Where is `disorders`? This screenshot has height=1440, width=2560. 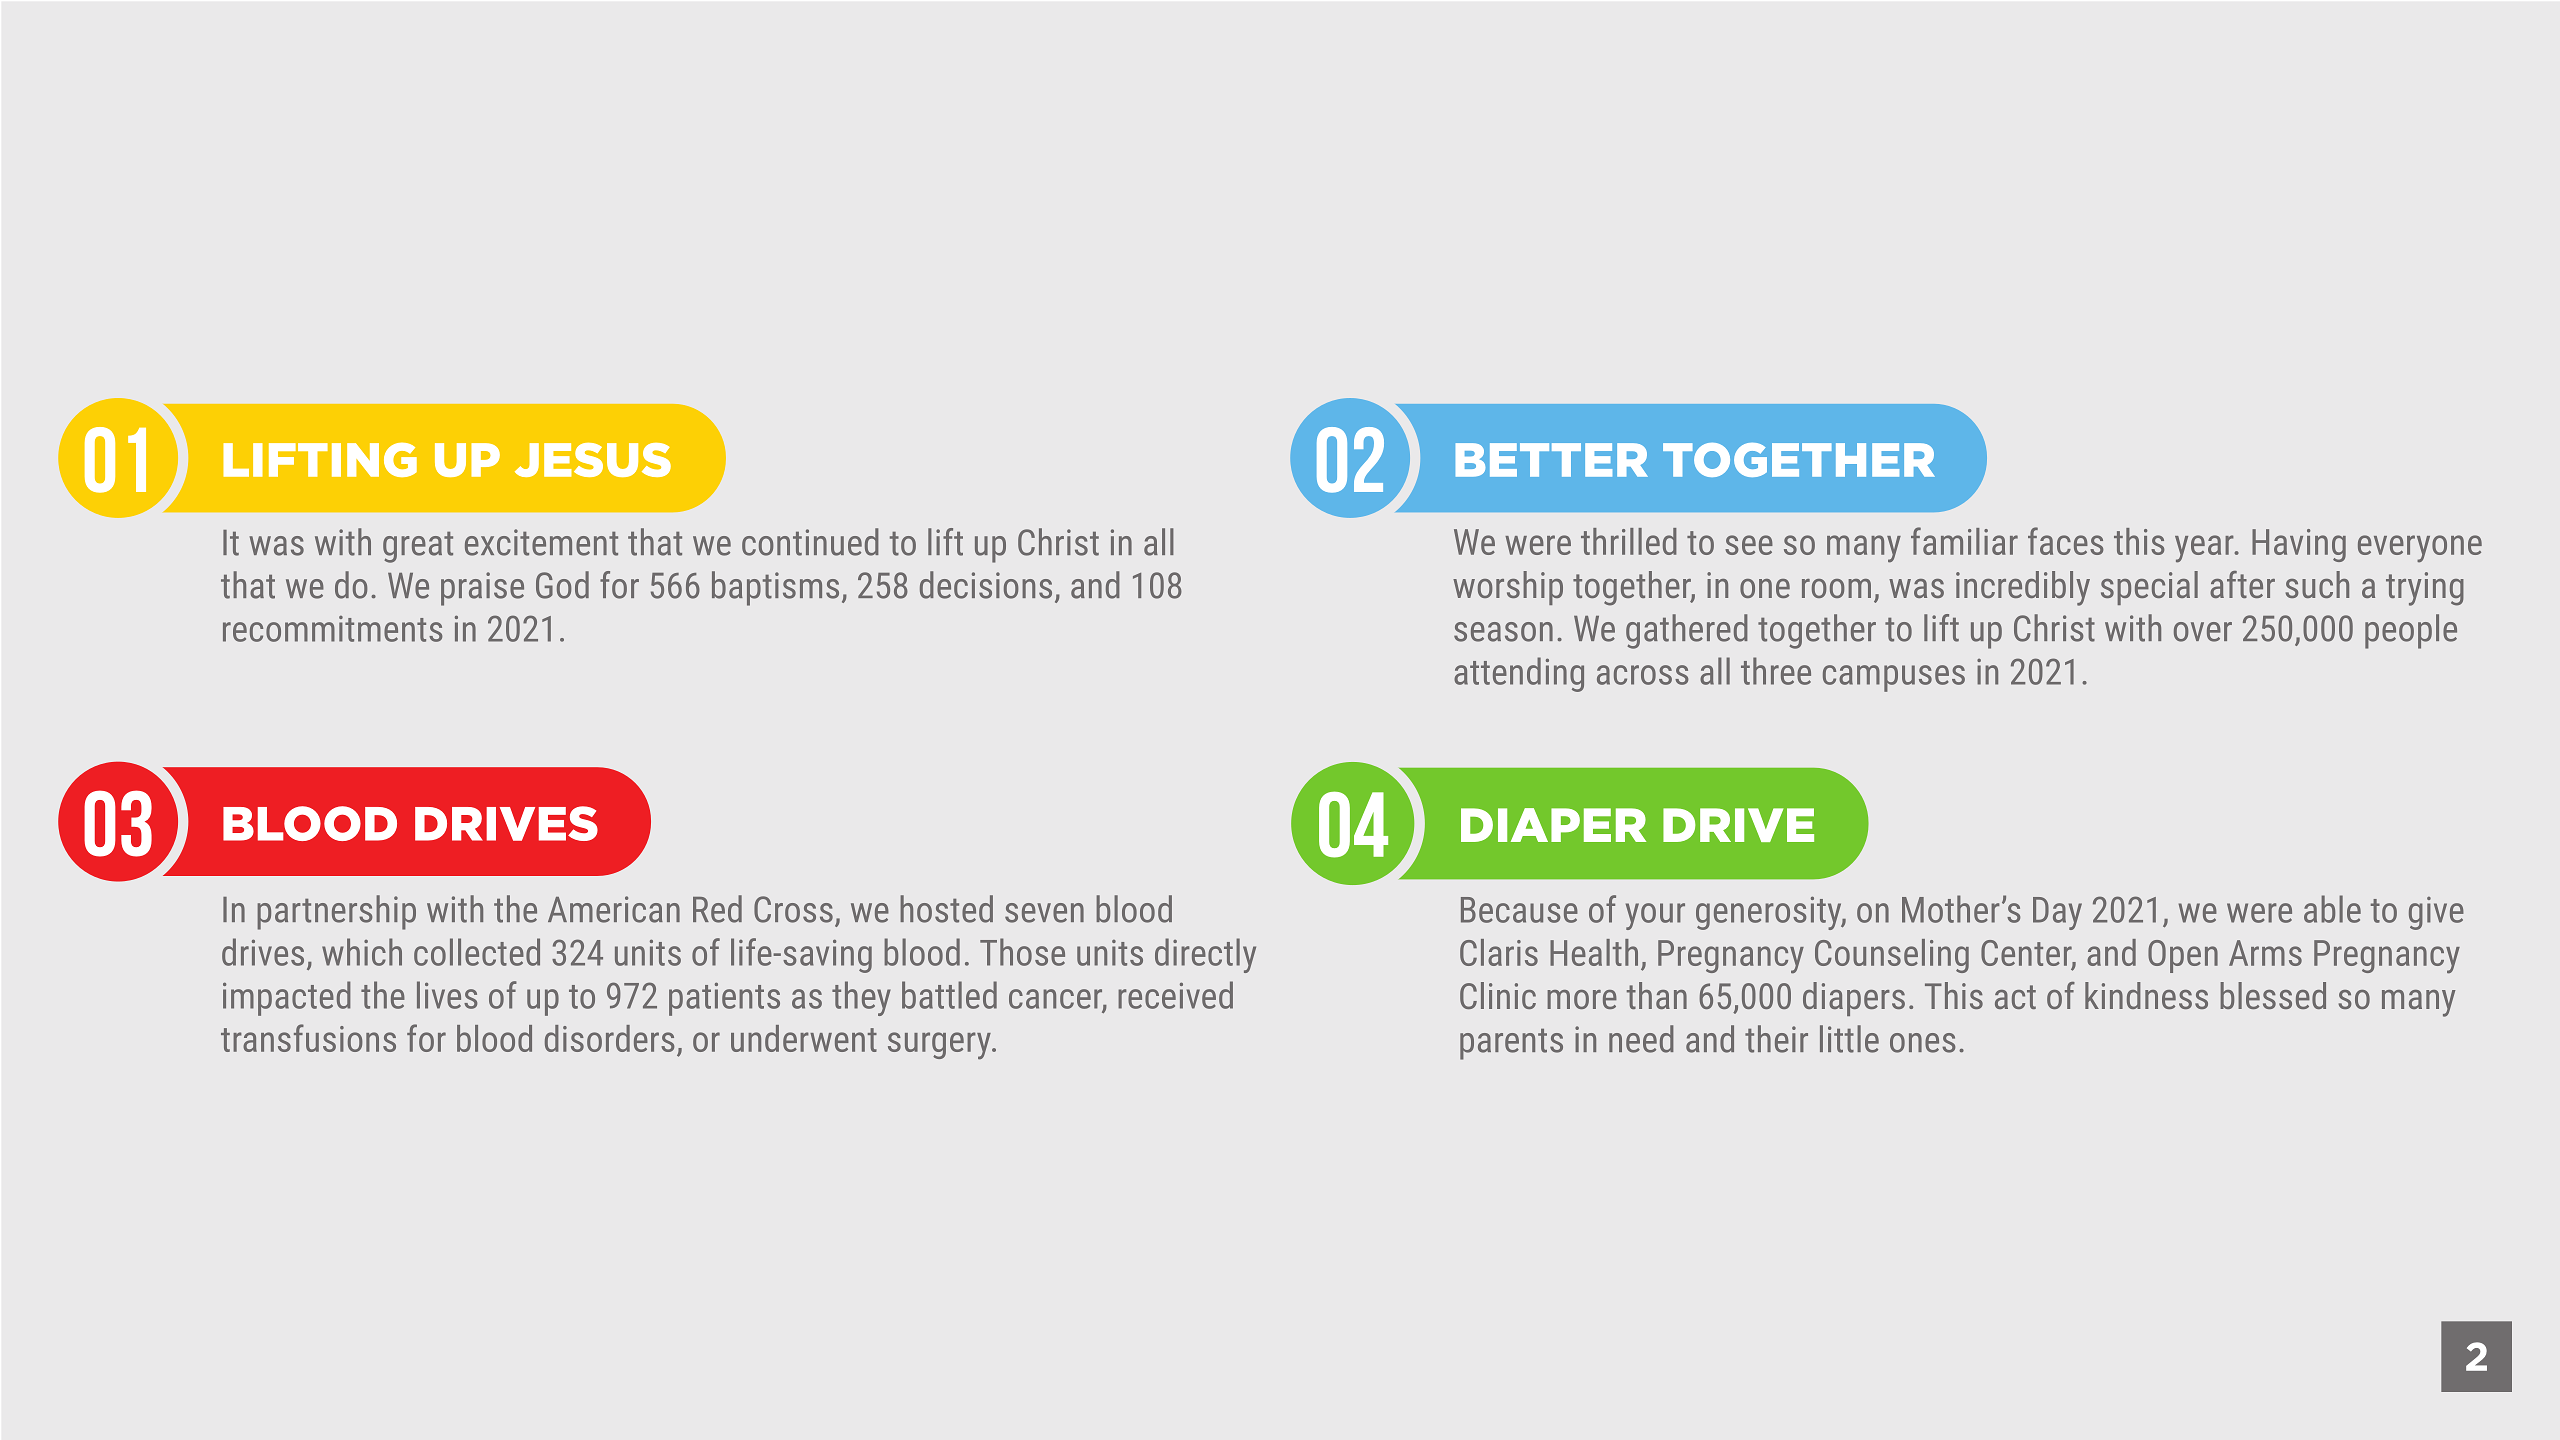
disorders is located at coordinates (610, 1038).
